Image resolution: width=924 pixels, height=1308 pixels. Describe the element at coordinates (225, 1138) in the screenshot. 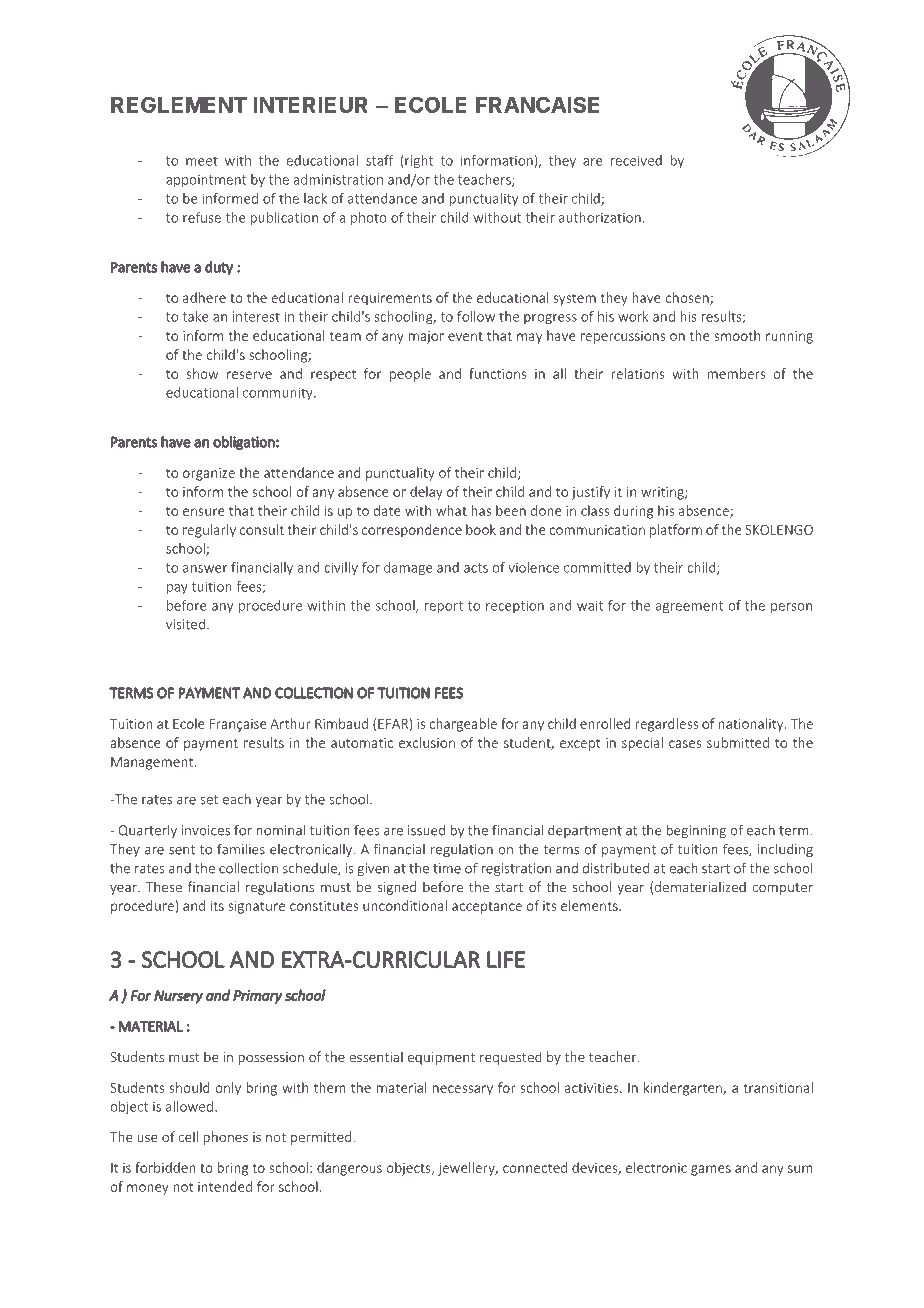

I see `phones` at that location.
